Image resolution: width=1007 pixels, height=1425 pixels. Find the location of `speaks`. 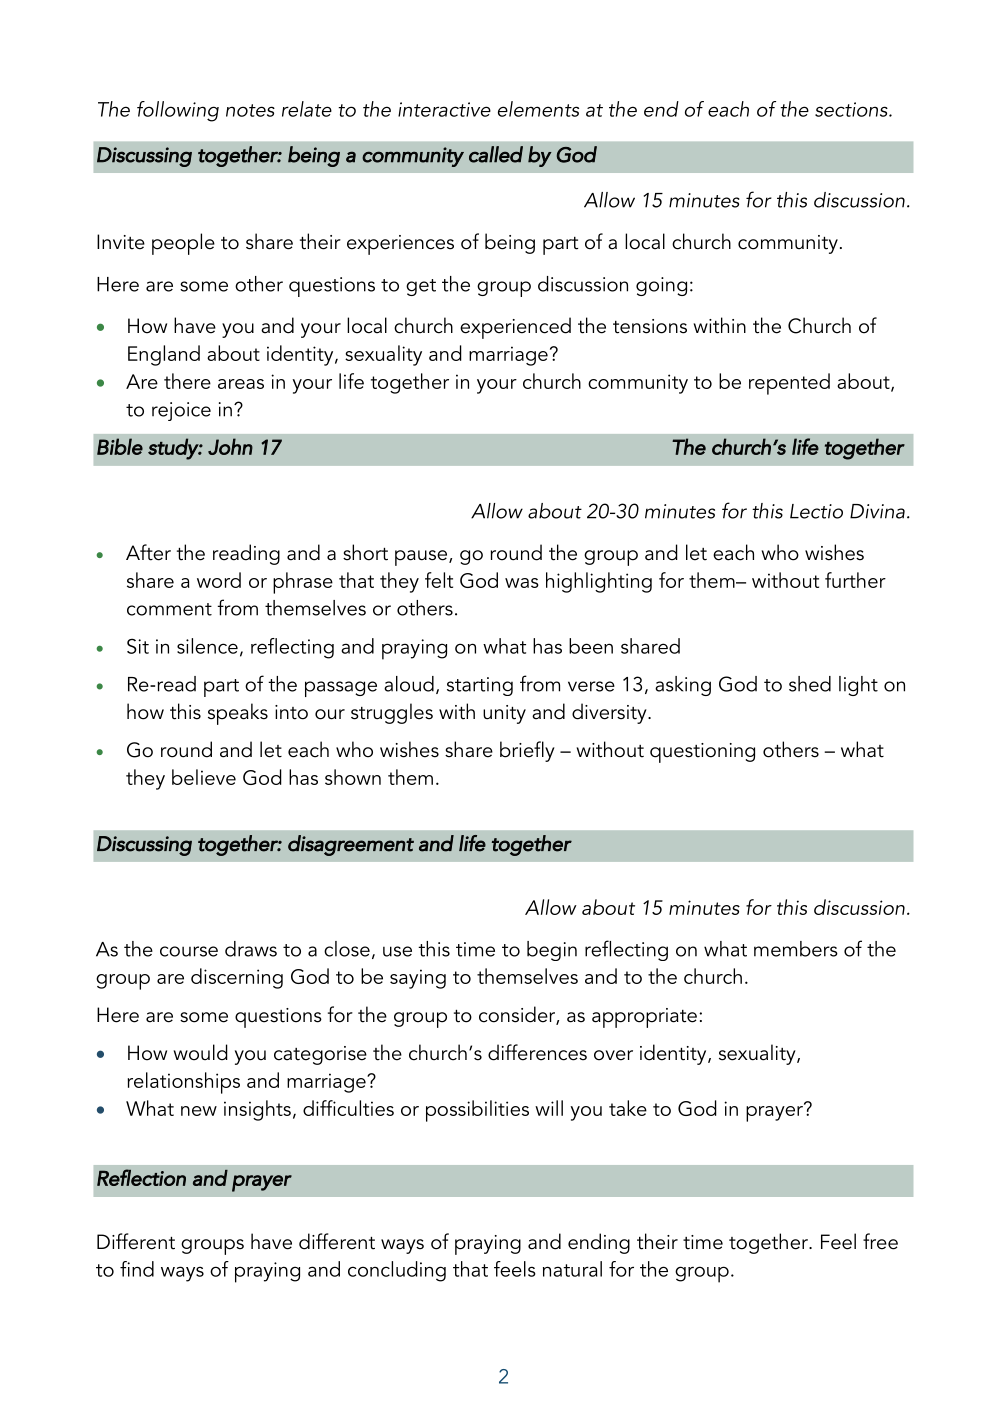

speaks is located at coordinates (238, 714).
